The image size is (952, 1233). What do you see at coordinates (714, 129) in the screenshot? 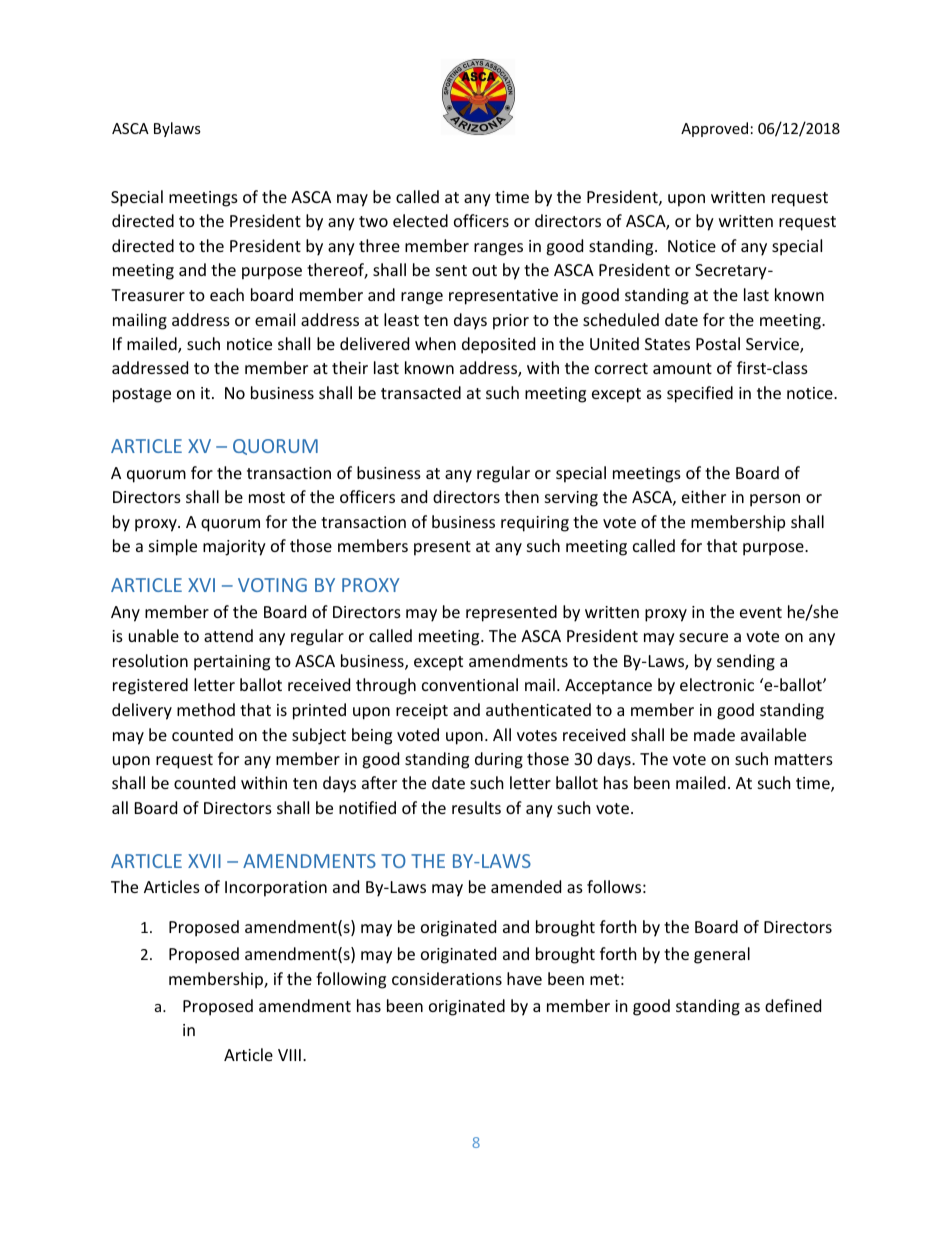
I see `Approved` at bounding box center [714, 129].
